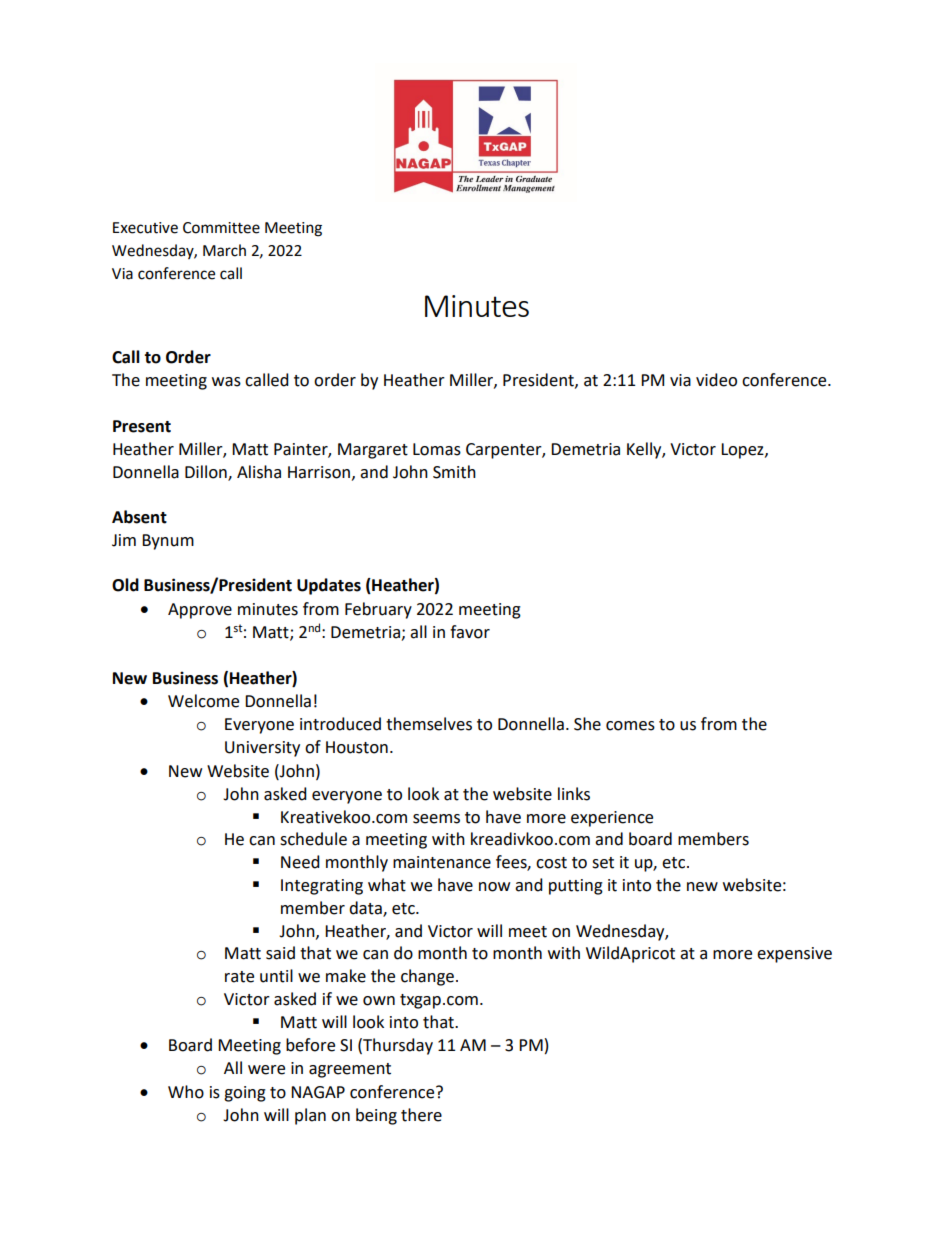  Describe the element at coordinates (436, 819) in the document. I see `seems` at that location.
